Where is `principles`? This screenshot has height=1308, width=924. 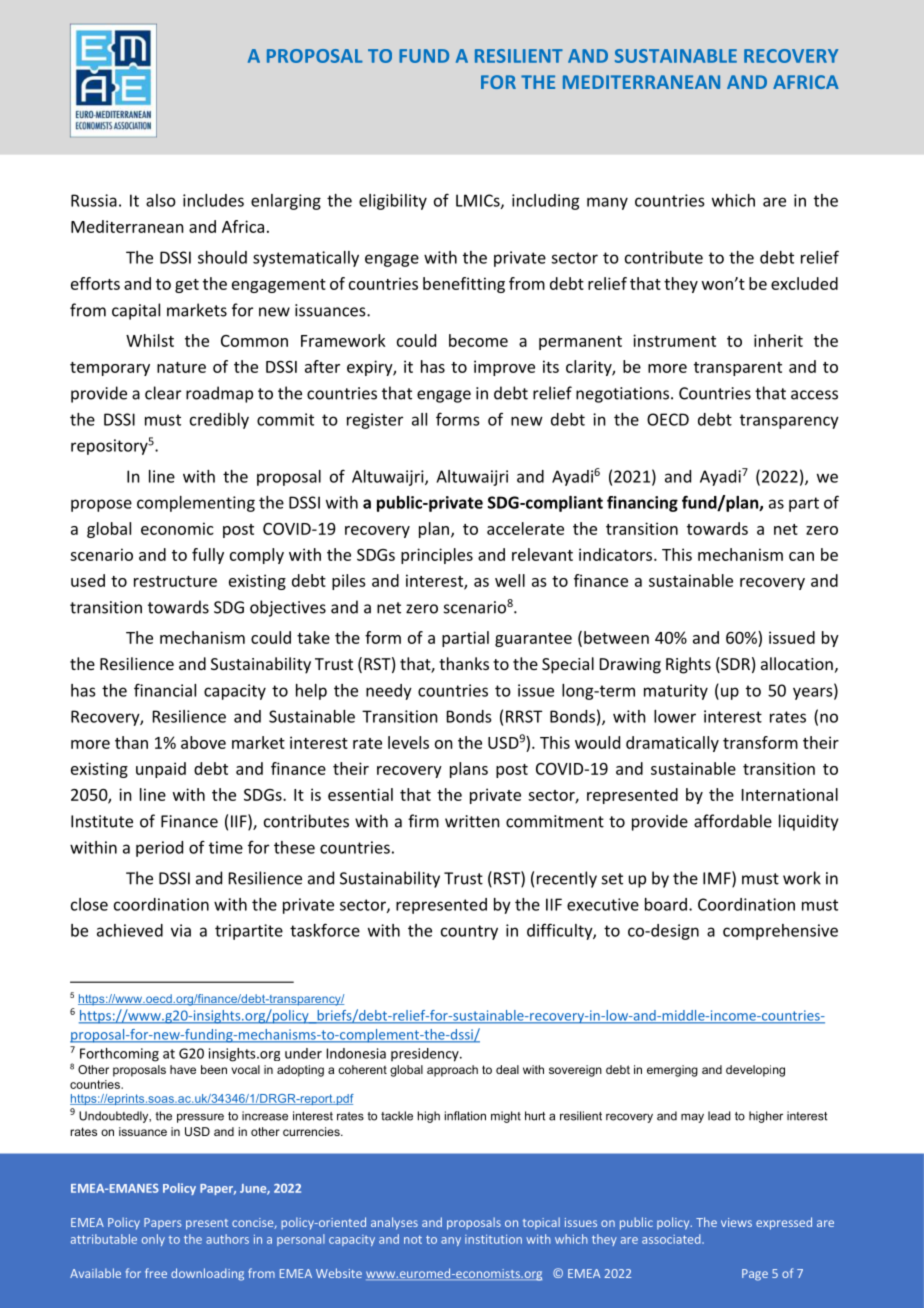
principles is located at coordinates (437, 556).
